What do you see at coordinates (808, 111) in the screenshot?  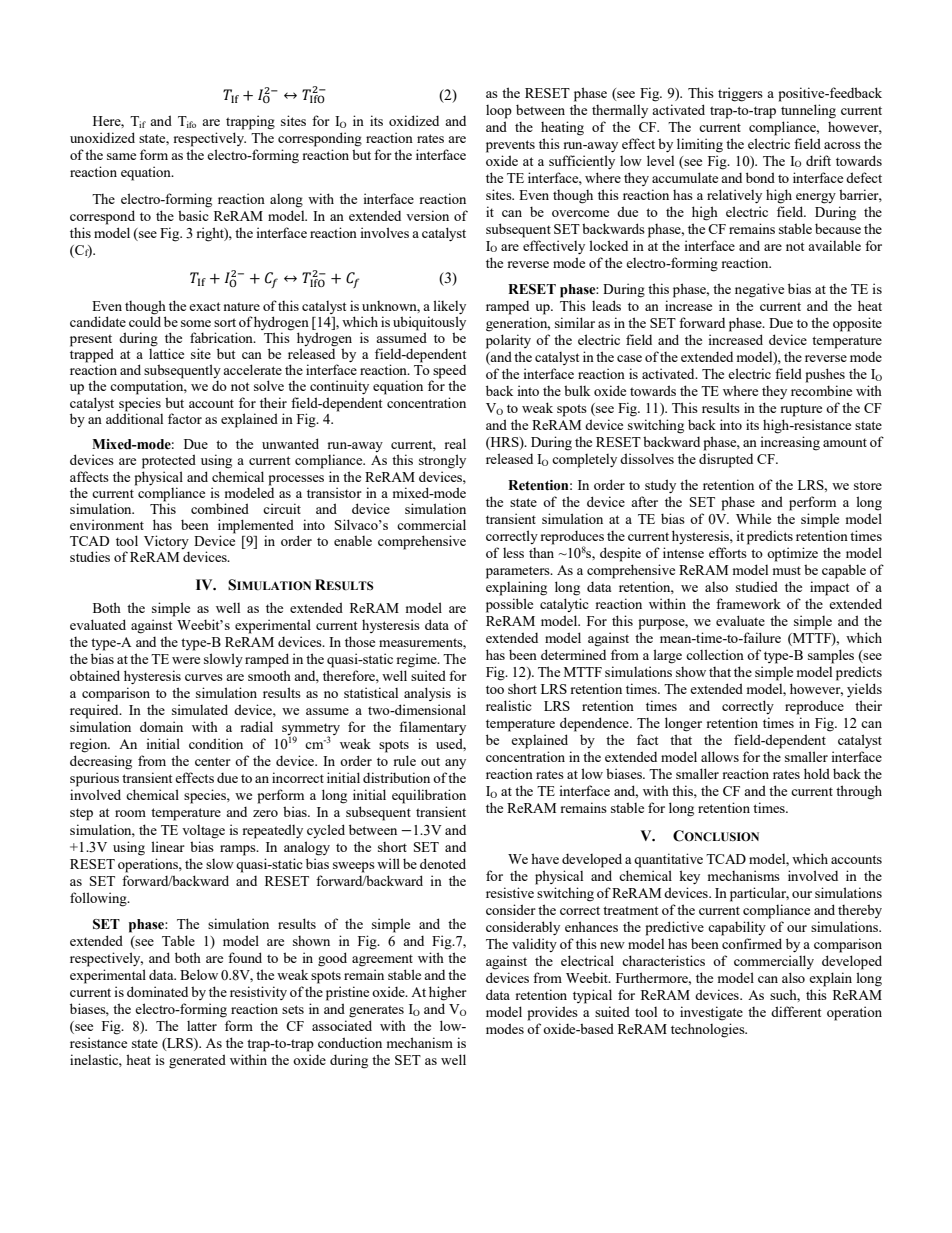 I see `tunneling` at bounding box center [808, 111].
